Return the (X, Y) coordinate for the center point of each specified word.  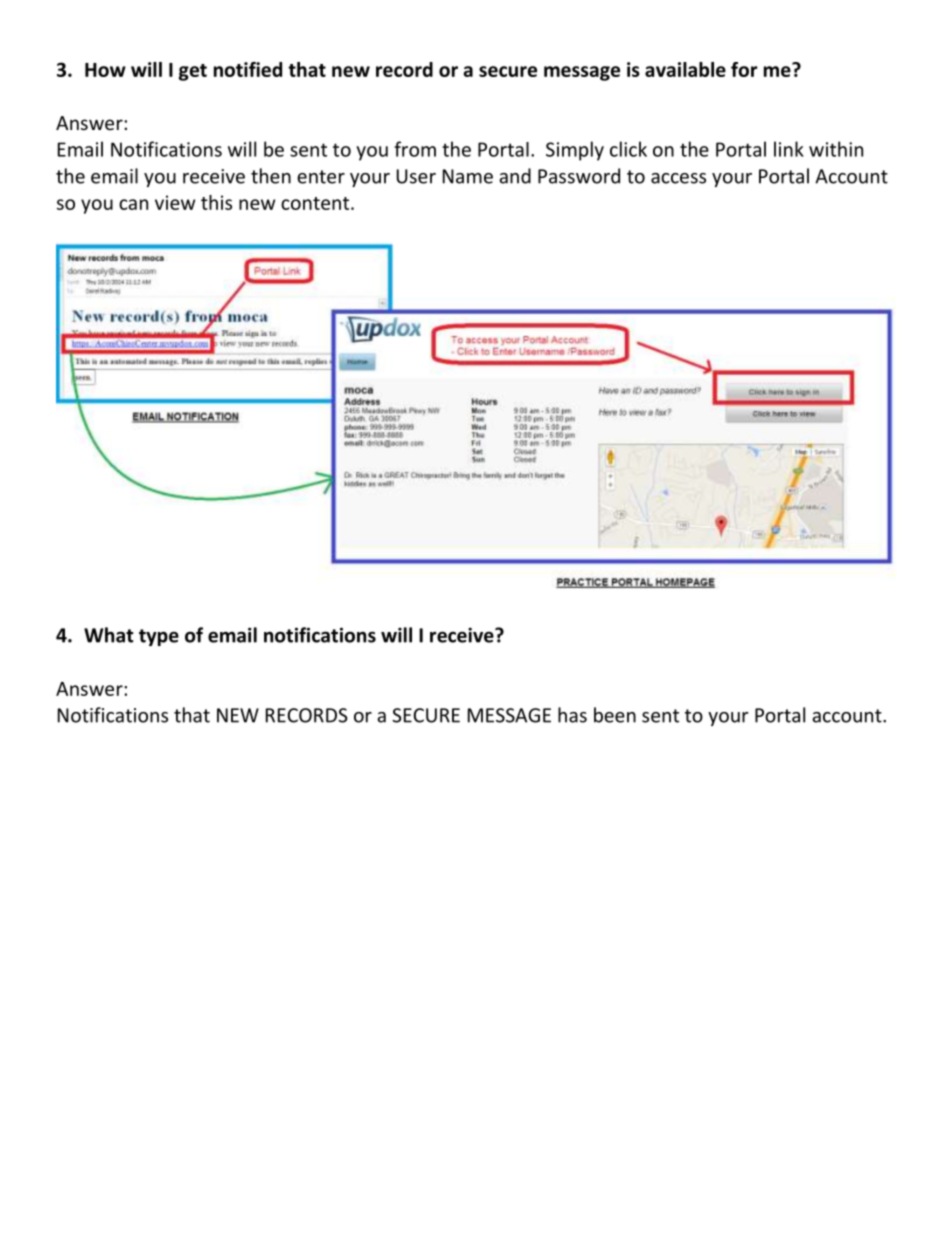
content (315, 203)
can (133, 204)
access (678, 178)
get (193, 72)
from (415, 149)
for (744, 69)
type (159, 637)
